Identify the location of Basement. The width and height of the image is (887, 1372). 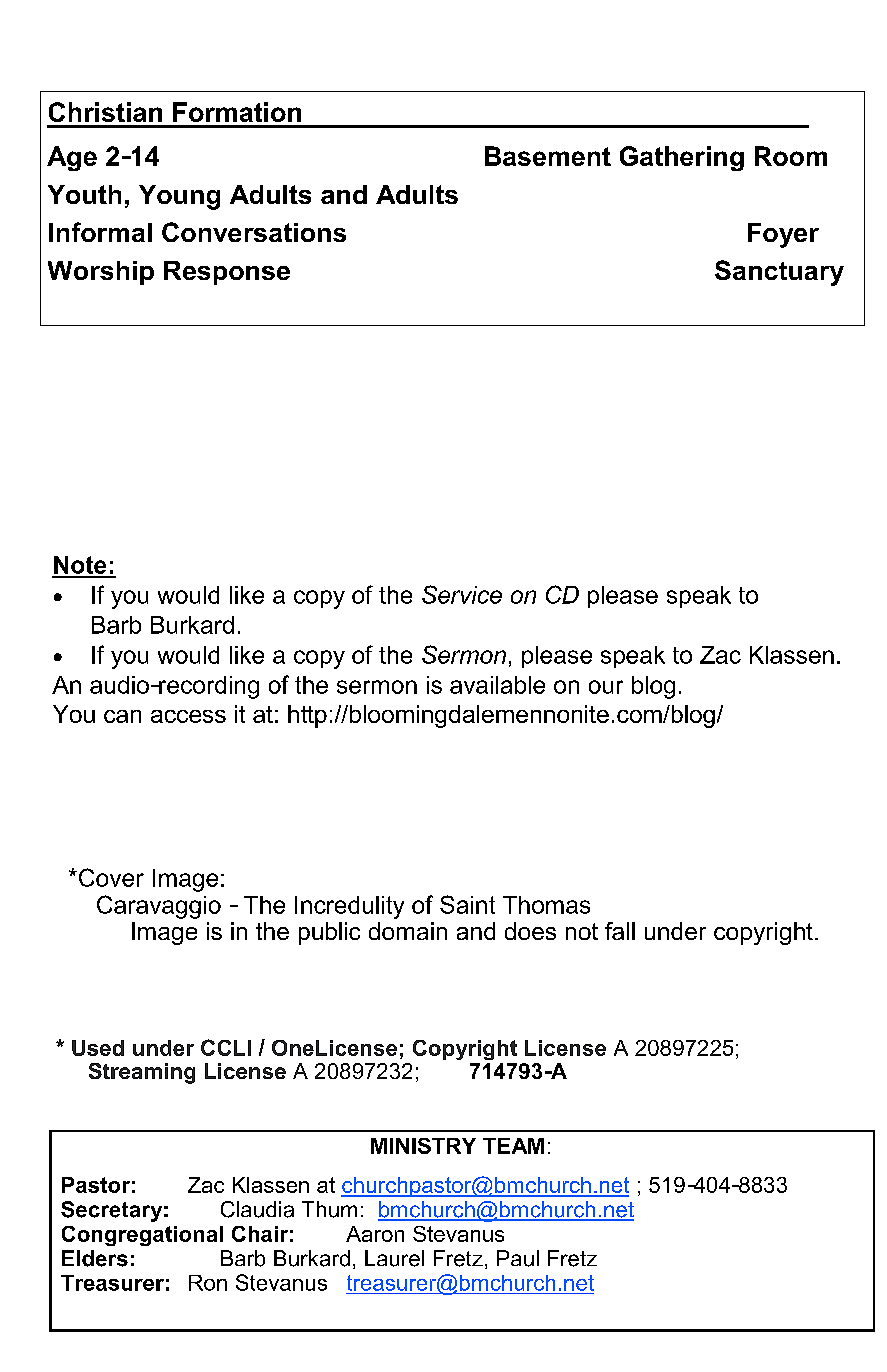
(548, 156).
